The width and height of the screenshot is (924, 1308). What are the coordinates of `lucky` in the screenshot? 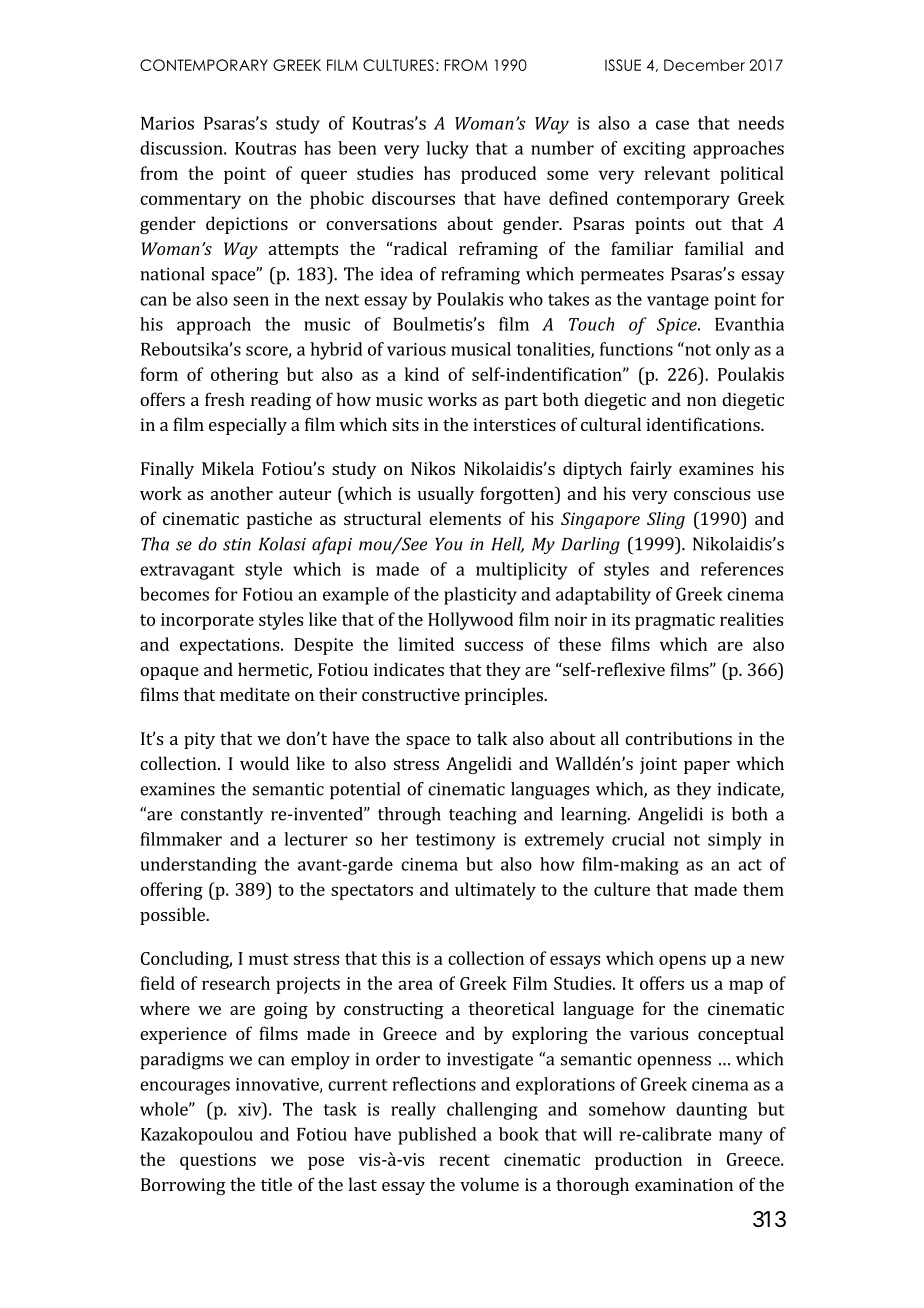 It's located at (447, 150).
